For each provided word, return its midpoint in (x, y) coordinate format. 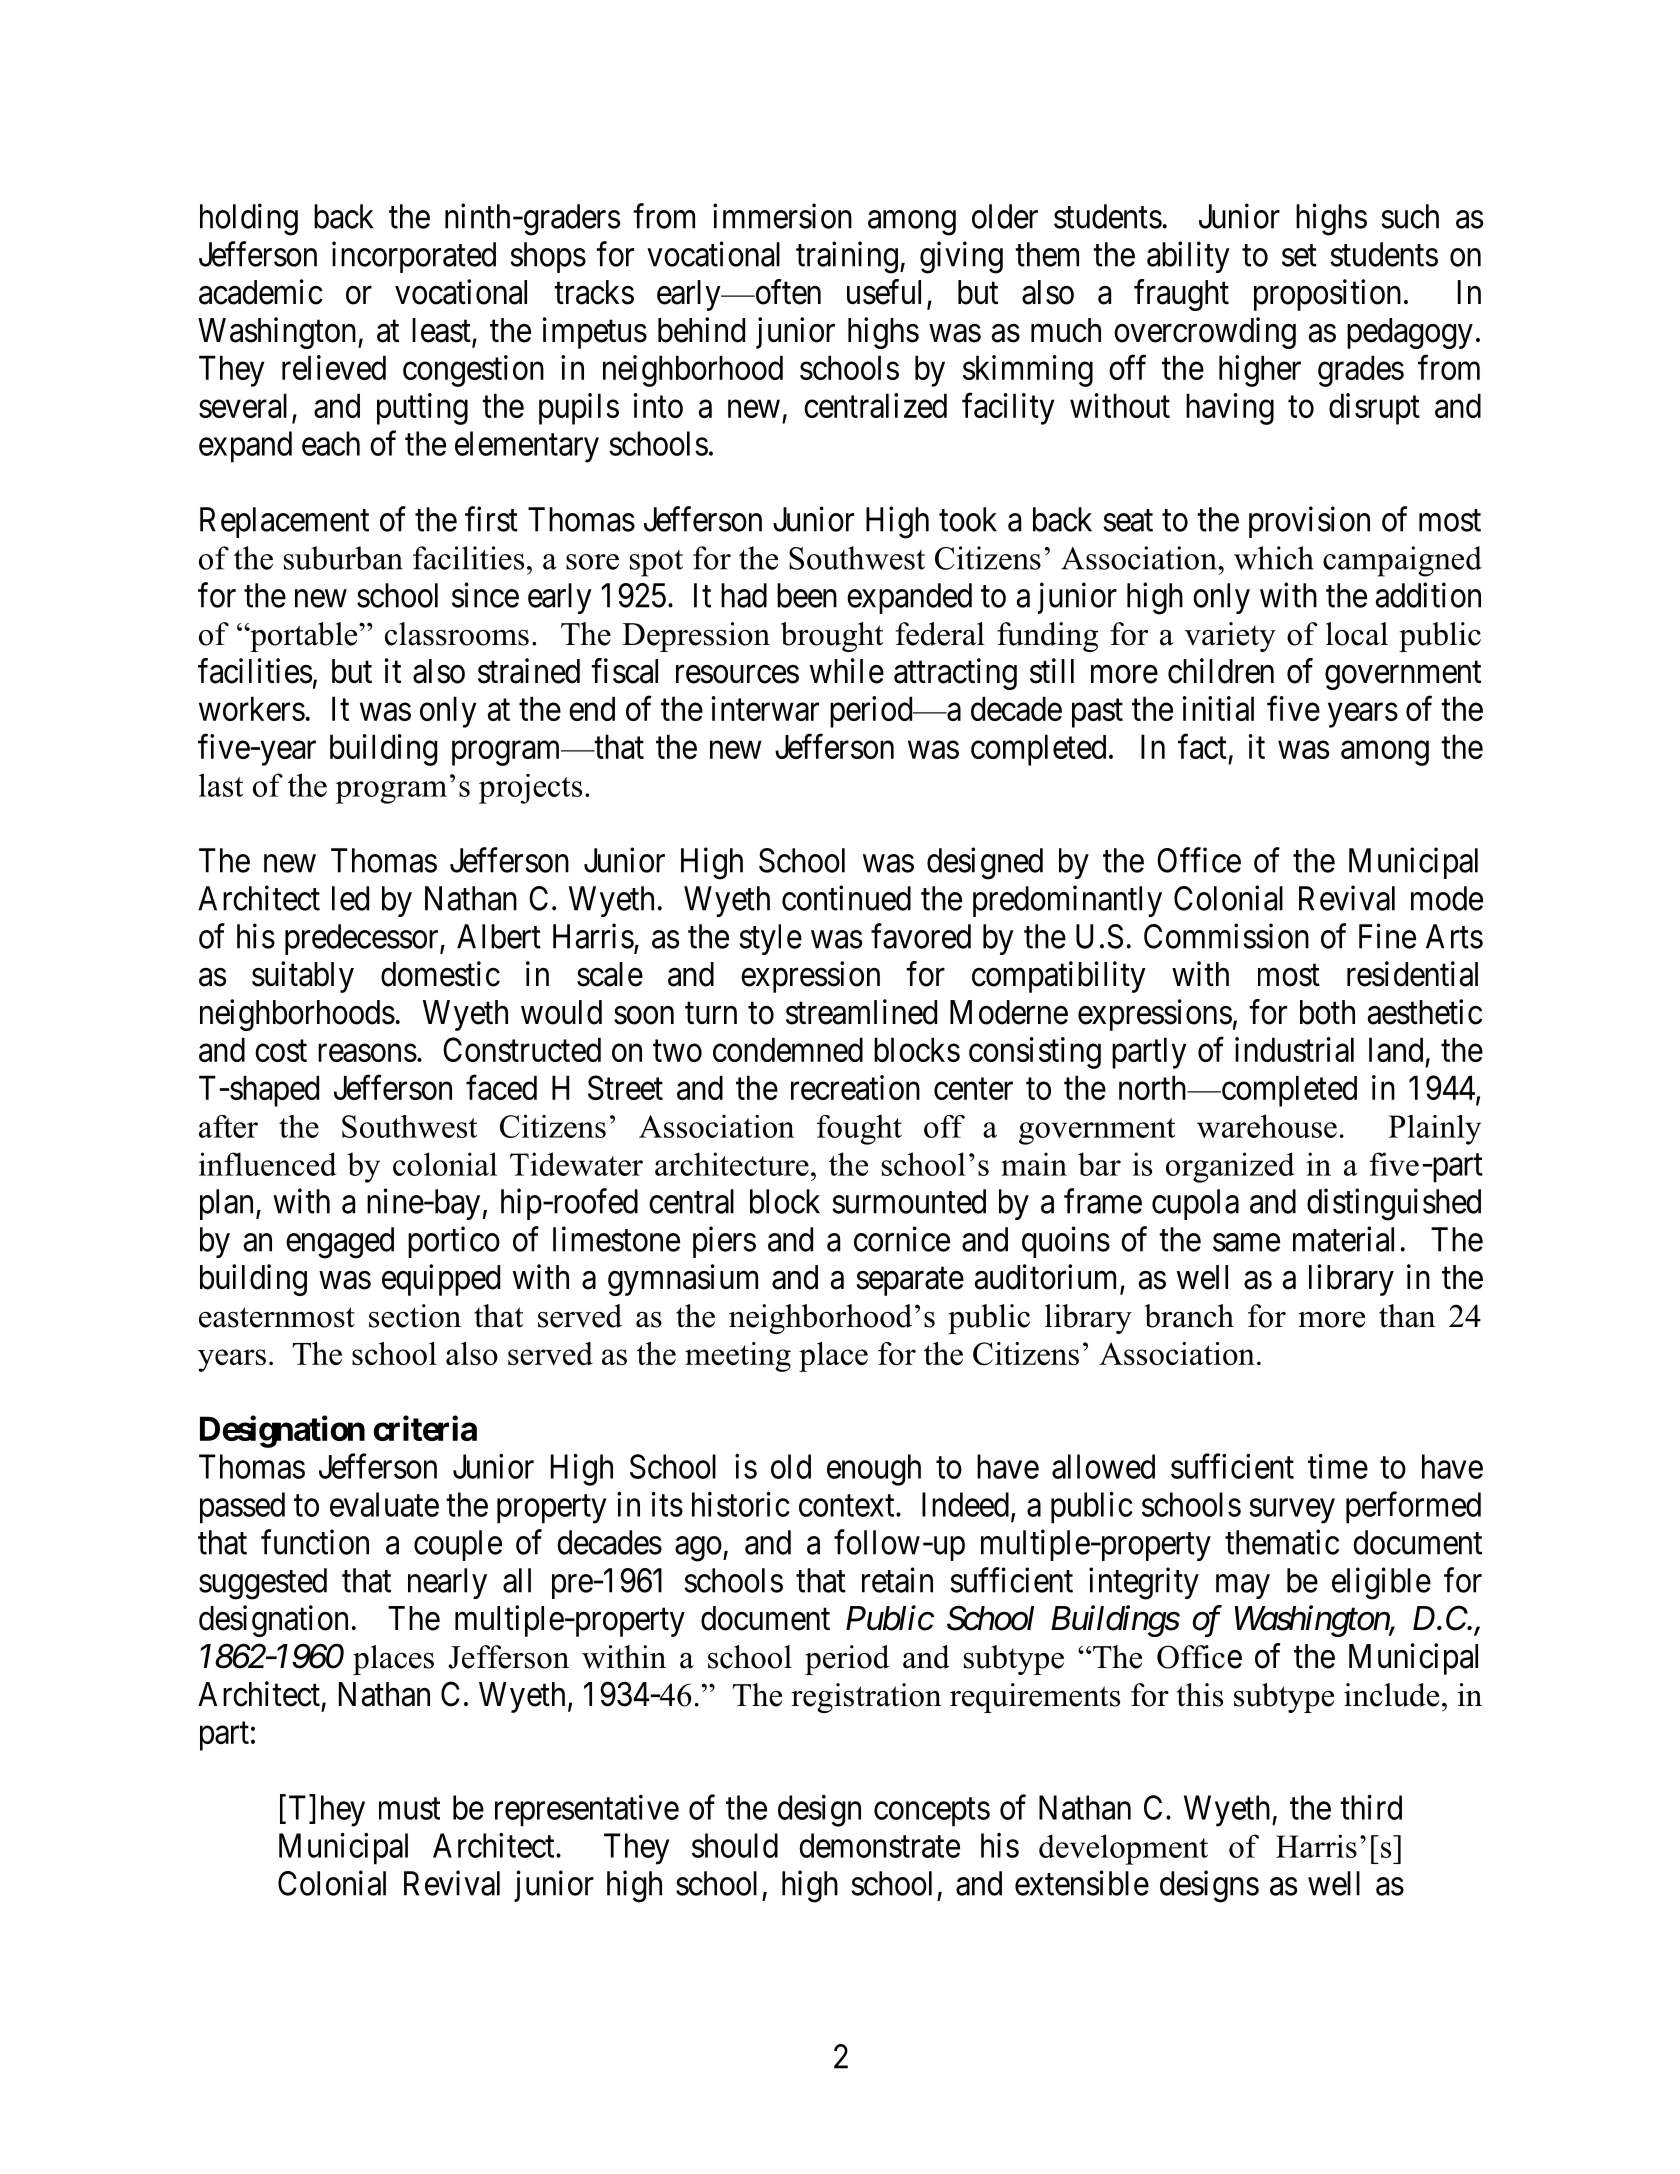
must (409, 1809)
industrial (1294, 1049)
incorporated (414, 257)
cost (281, 1051)
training (847, 257)
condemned (788, 1049)
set (1299, 256)
